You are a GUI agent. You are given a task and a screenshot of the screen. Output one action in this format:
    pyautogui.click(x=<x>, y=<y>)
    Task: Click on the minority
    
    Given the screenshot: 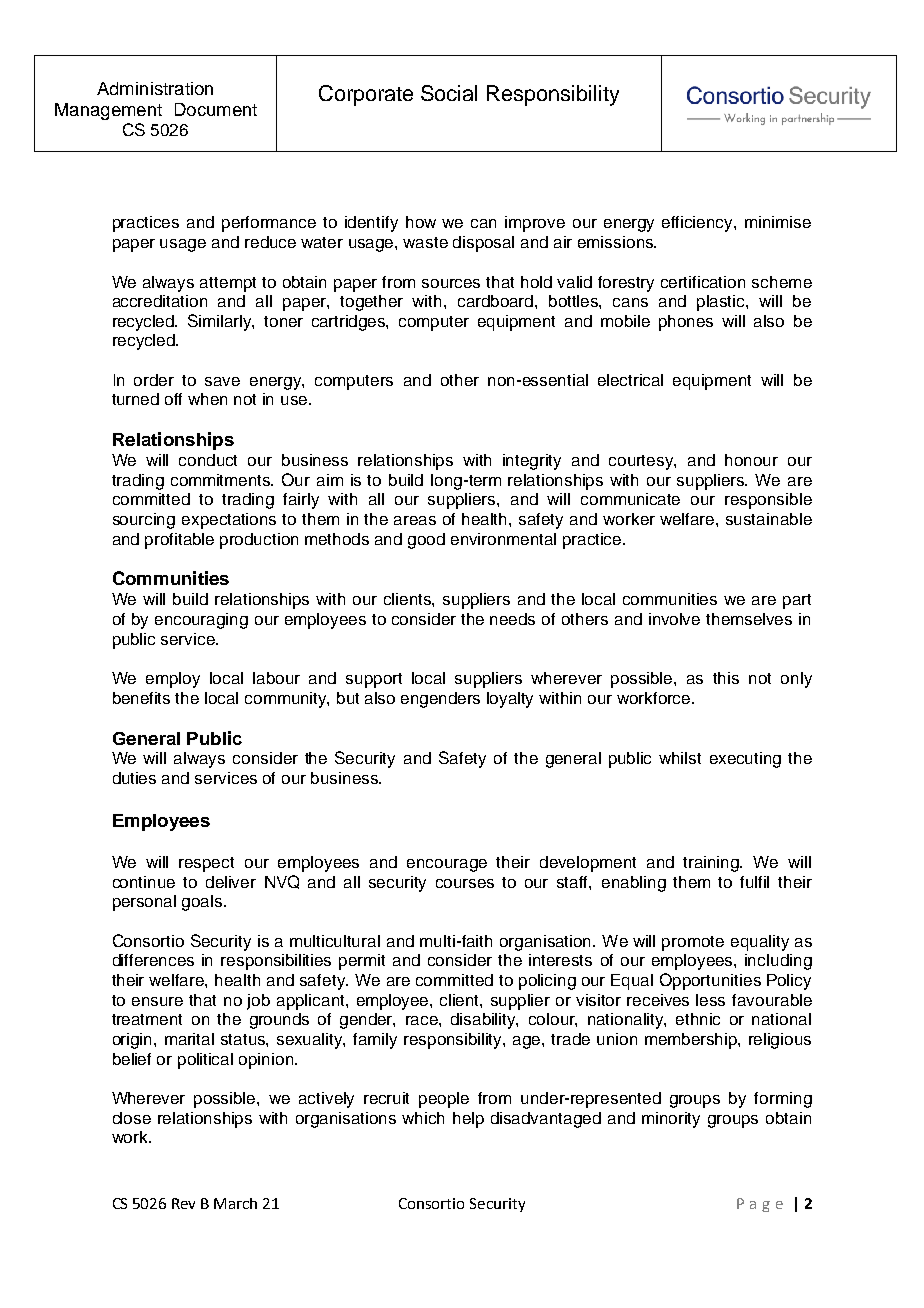 What is the action you would take?
    pyautogui.click(x=671, y=1120)
